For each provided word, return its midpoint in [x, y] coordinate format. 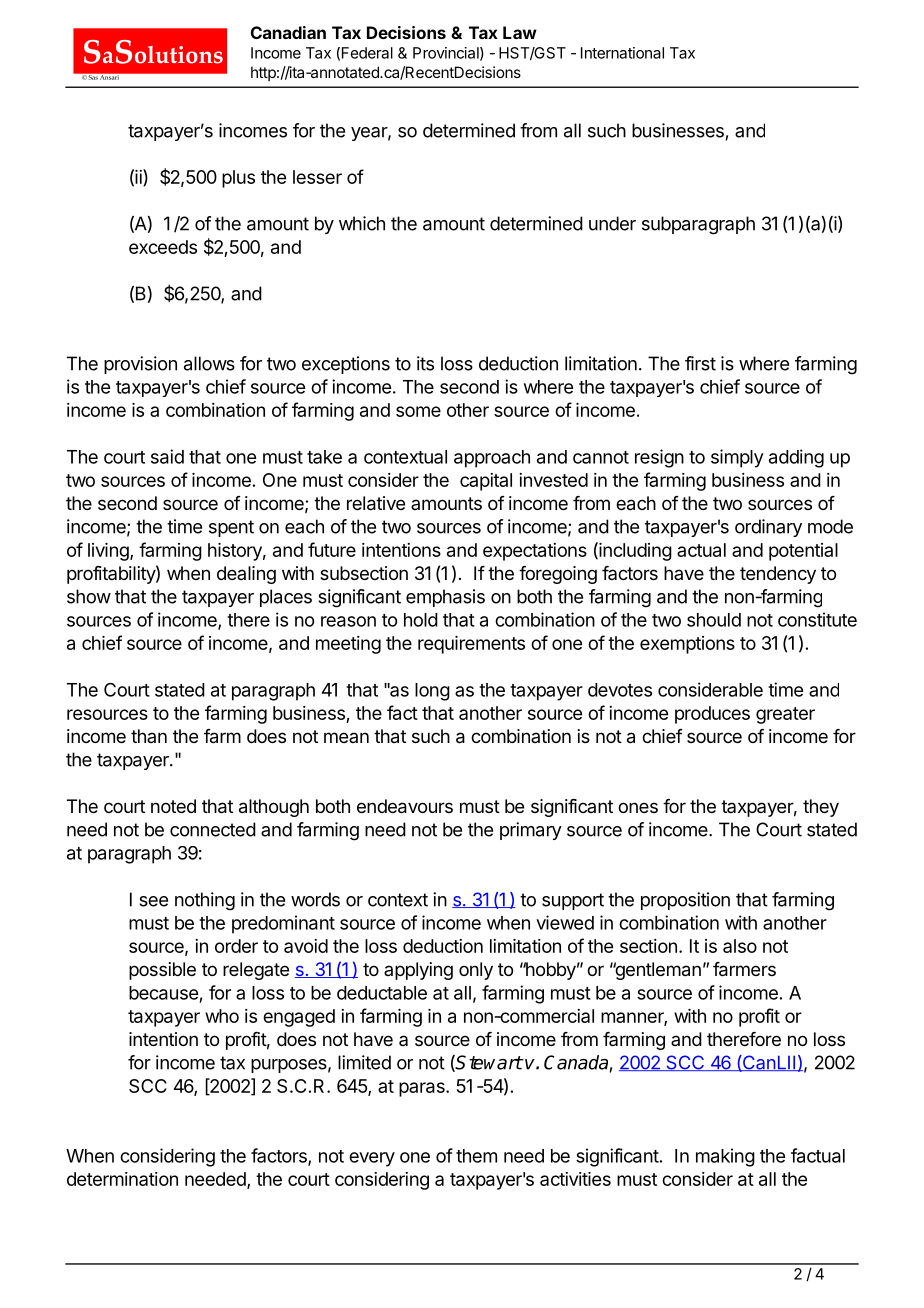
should [714, 620]
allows [209, 363]
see [153, 901]
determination [122, 1179]
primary [531, 831]
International [622, 53]
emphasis [445, 598]
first [700, 363]
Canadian [288, 32]
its [425, 363]
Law [520, 32]
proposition [685, 901]
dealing [246, 575]
